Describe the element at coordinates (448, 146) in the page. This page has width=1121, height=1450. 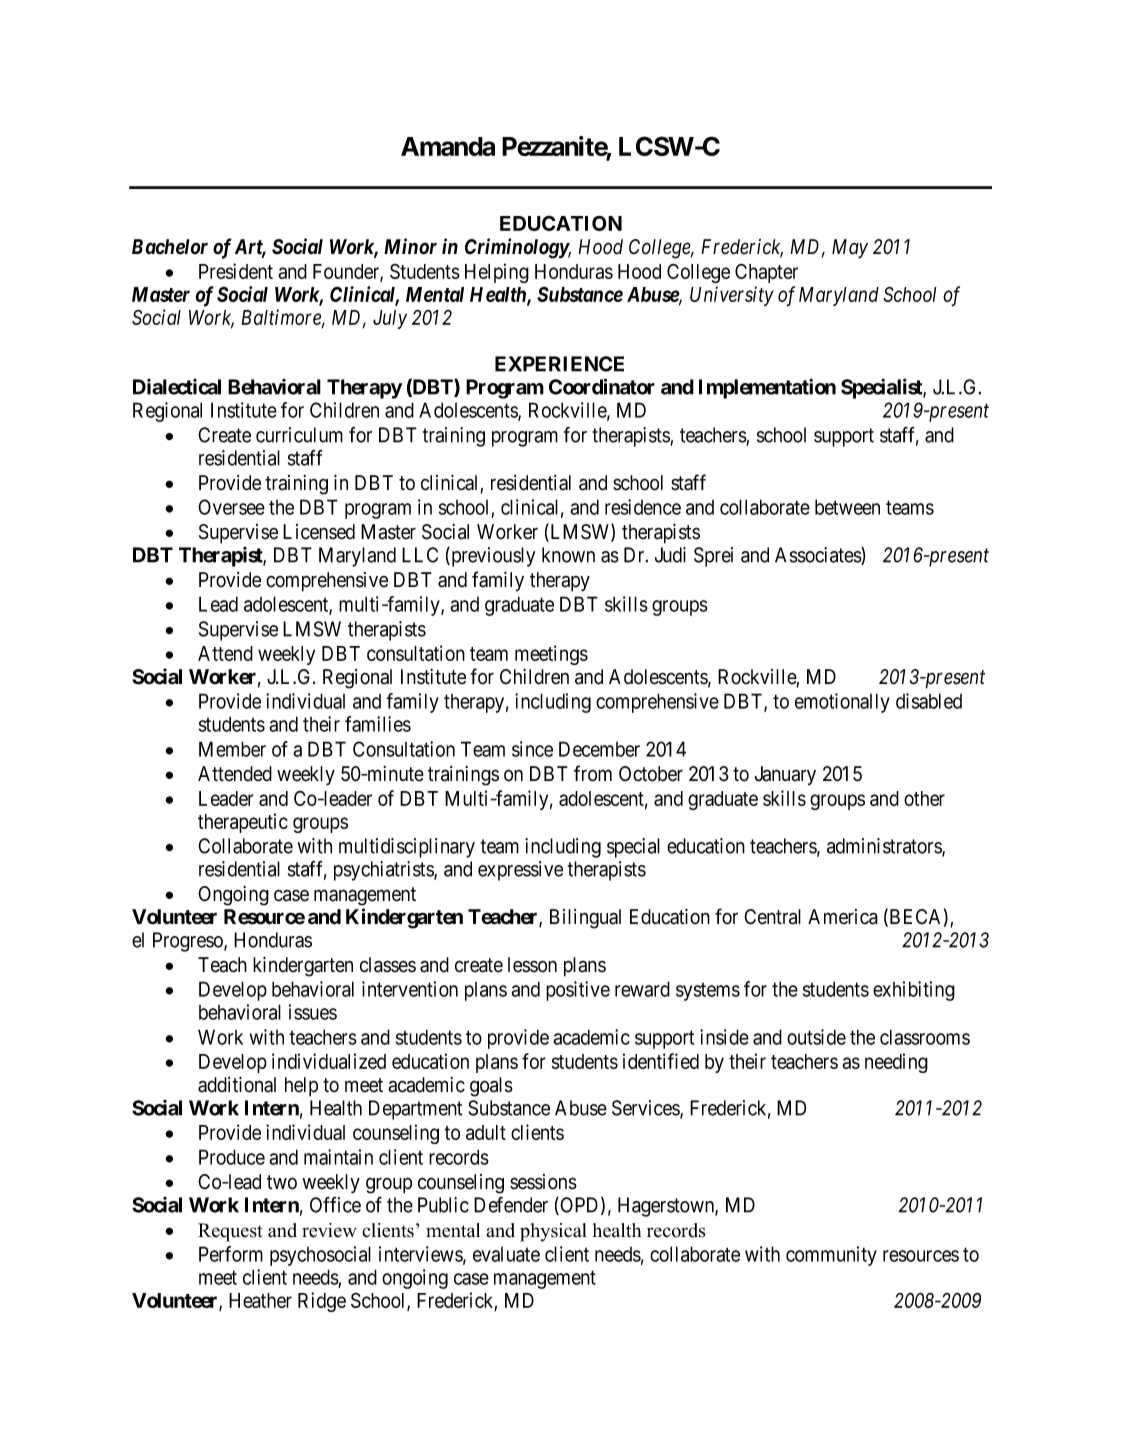
I see `Amanda` at that location.
